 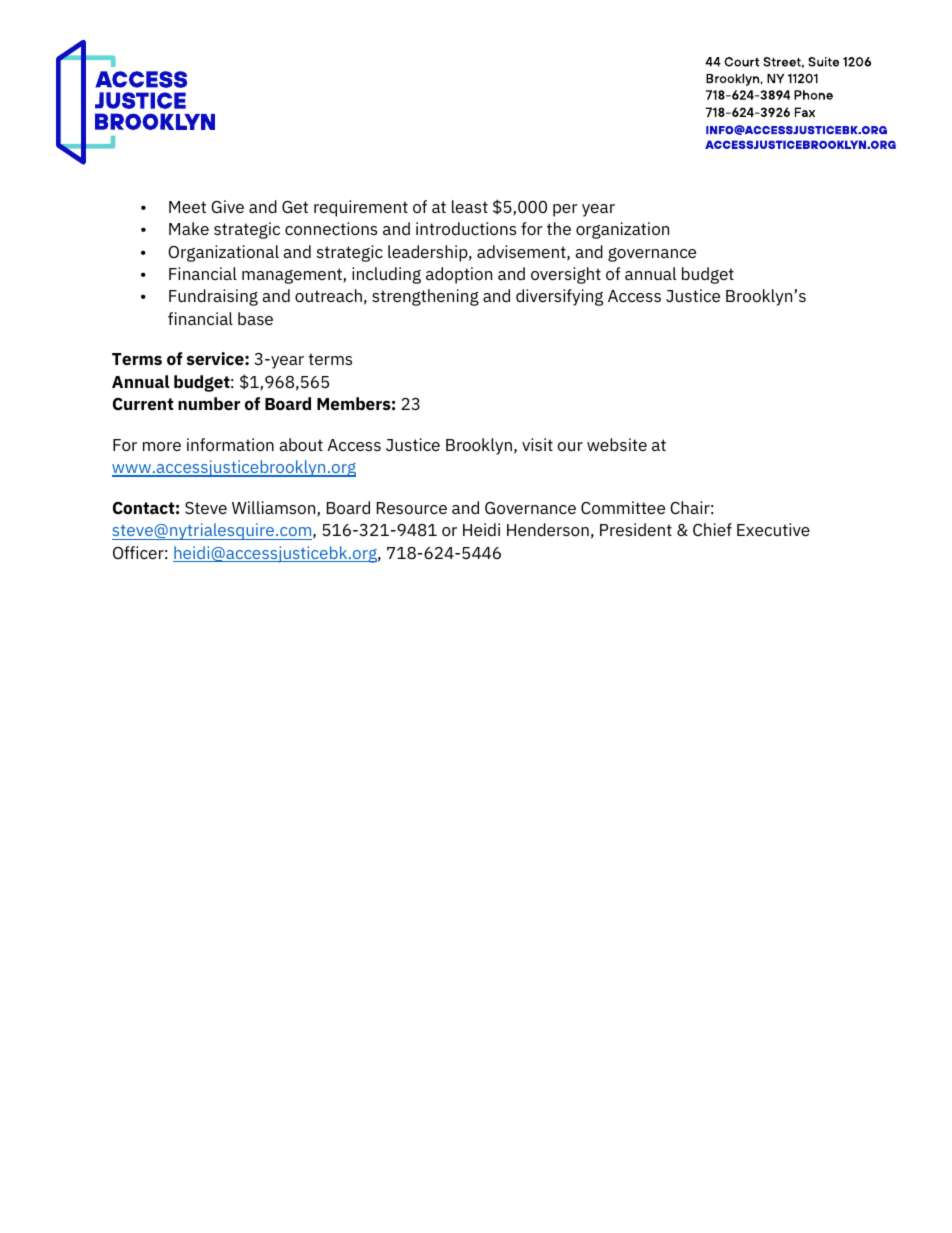 What do you see at coordinates (275, 509) in the screenshot?
I see `Williamson` at bounding box center [275, 509].
